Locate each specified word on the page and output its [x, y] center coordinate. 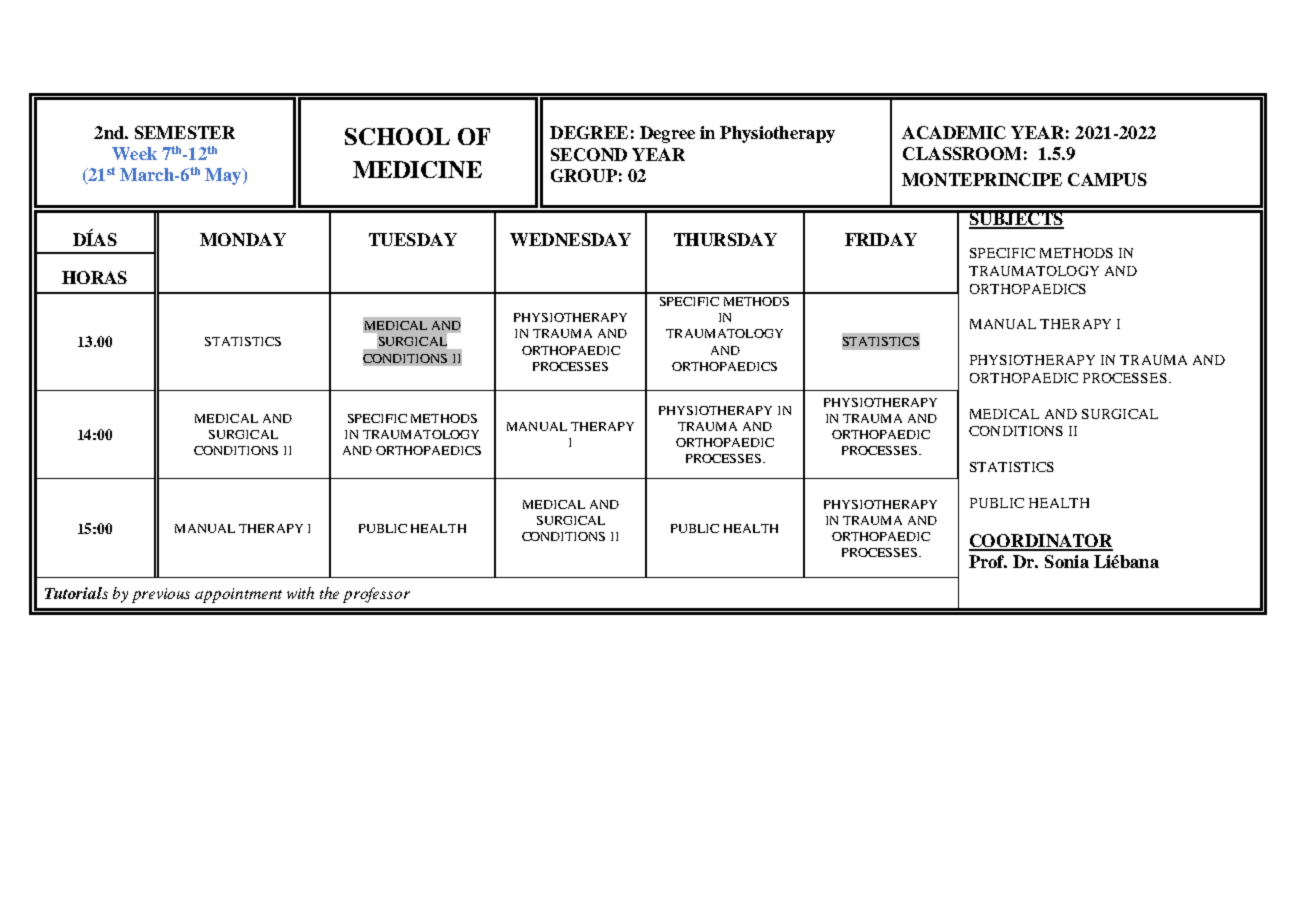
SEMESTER [185, 132]
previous [161, 595]
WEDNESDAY [570, 239]
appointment [238, 595]
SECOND [589, 154]
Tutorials [76, 593]
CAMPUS [1107, 179]
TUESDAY [413, 239]
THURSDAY [725, 239]
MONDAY [243, 239]
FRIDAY [881, 239]
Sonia [1067, 561]
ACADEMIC [954, 132]
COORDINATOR [1041, 542]
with [300, 593]
